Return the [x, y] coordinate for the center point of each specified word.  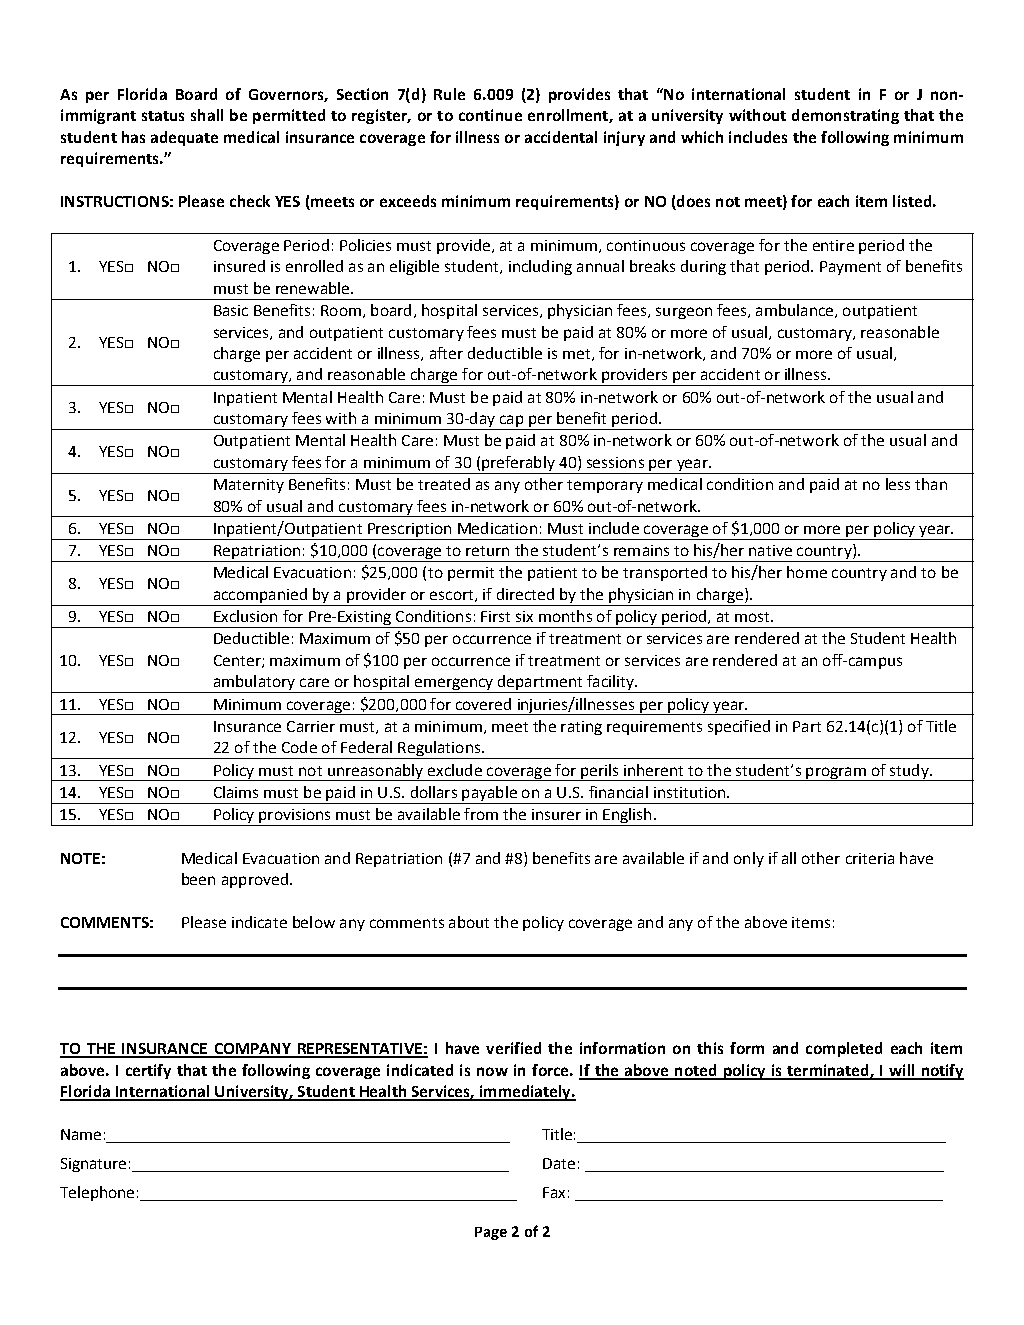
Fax [554, 1192]
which [702, 137]
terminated [828, 1071]
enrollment [569, 116]
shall [207, 115]
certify [148, 1071]
